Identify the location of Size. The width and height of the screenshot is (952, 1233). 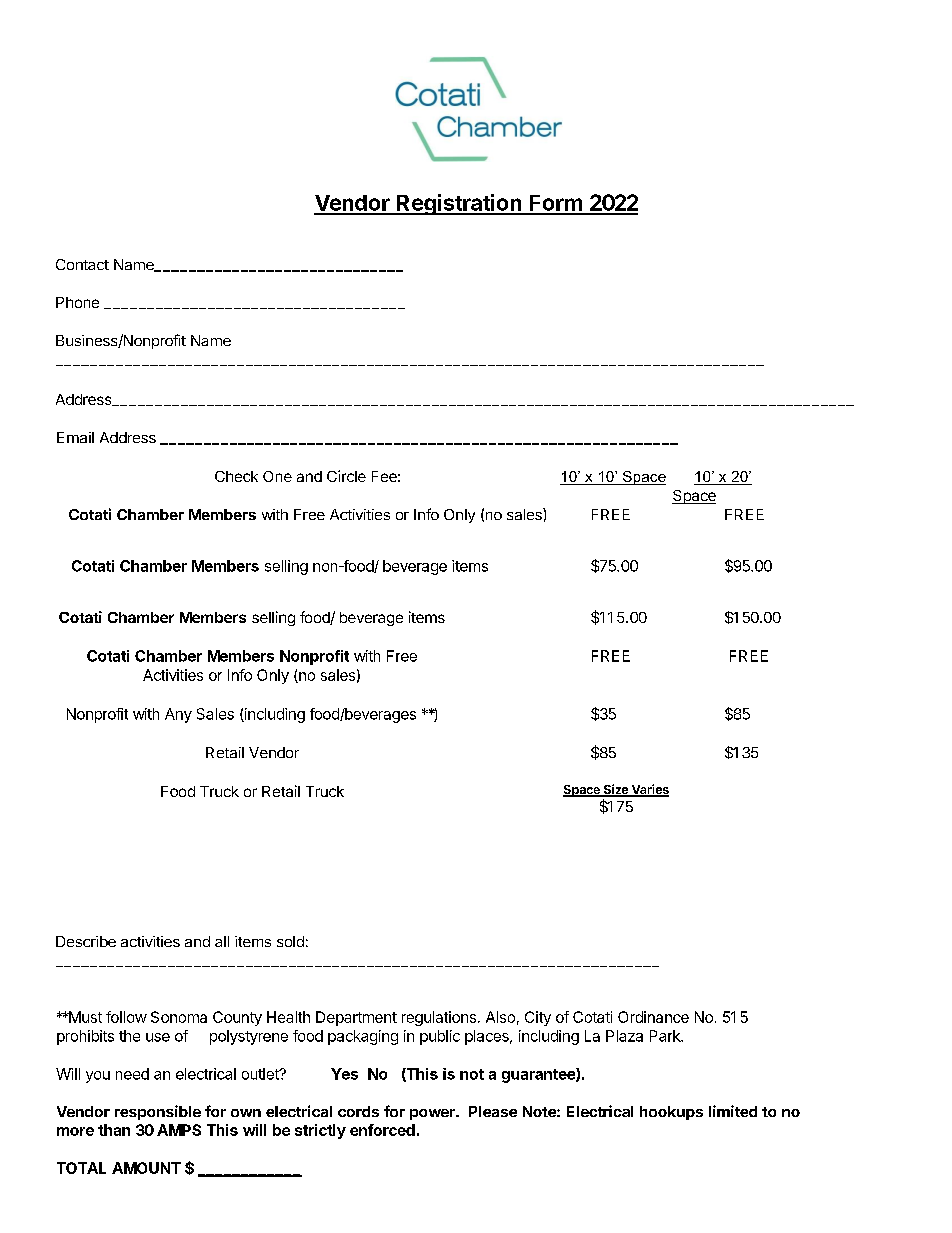
(615, 790).
